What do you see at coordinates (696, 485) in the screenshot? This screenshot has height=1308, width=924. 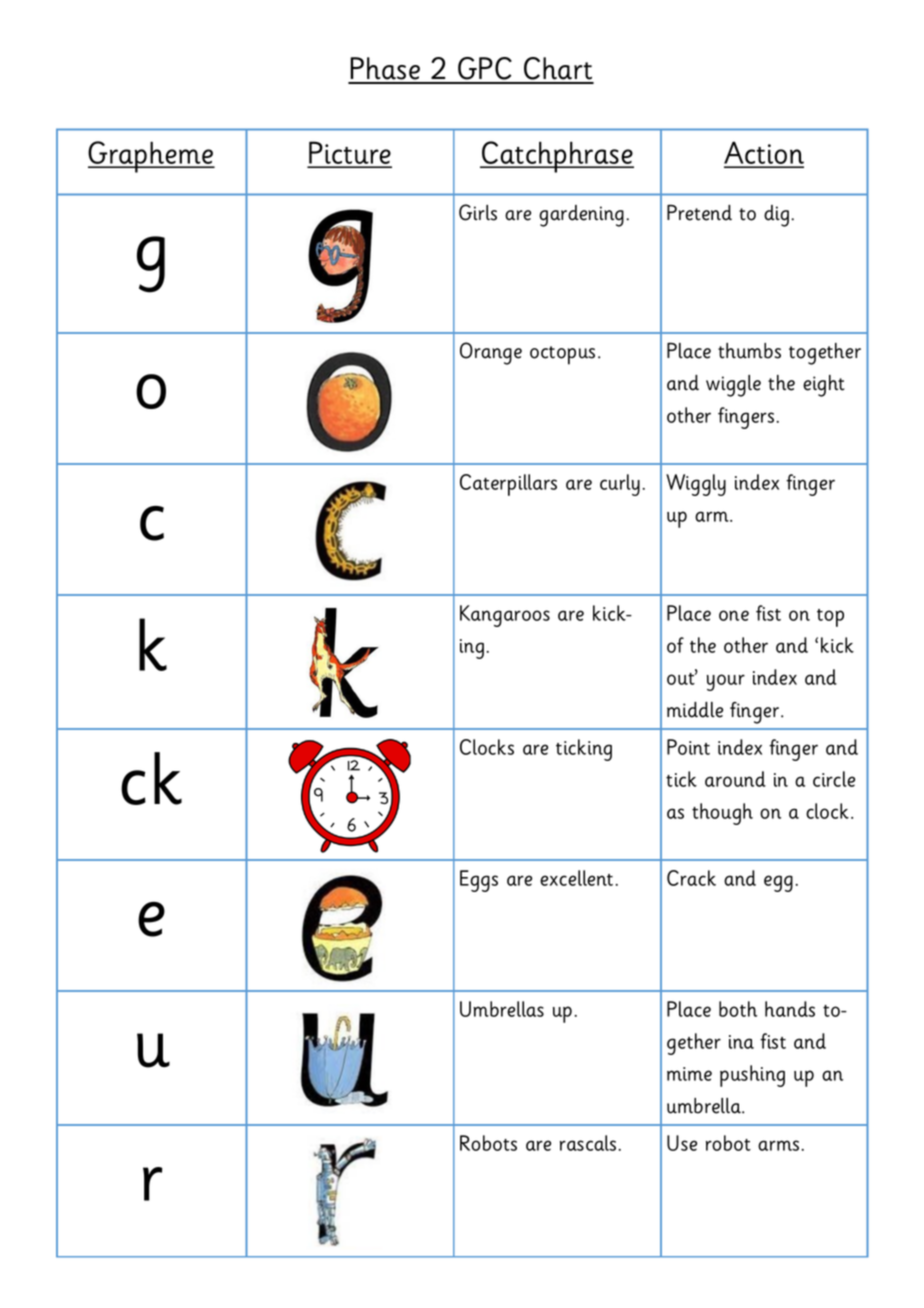 I see `Wiggly` at bounding box center [696, 485].
